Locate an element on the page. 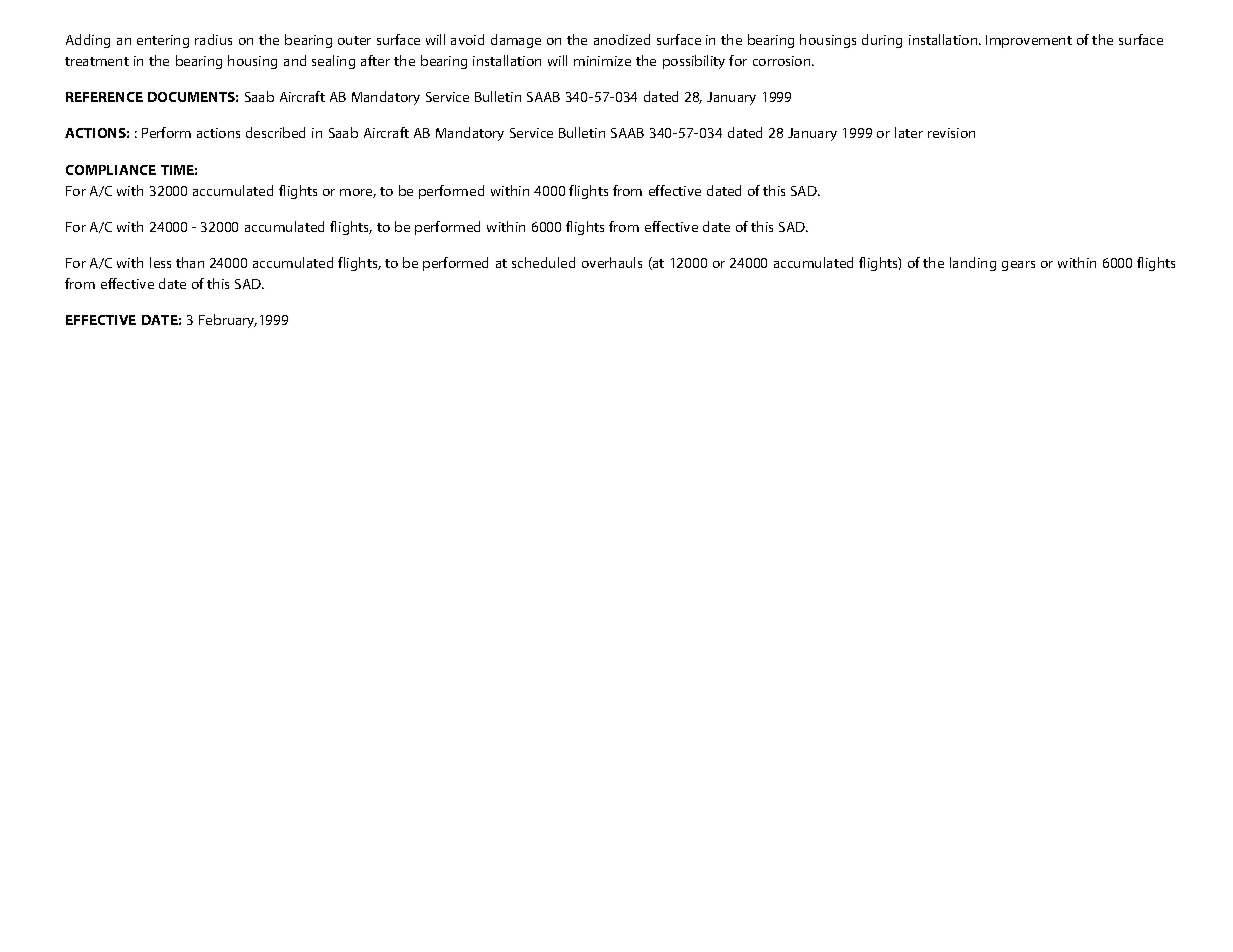 The height and width of the image is (952, 1233). than is located at coordinates (190, 262).
